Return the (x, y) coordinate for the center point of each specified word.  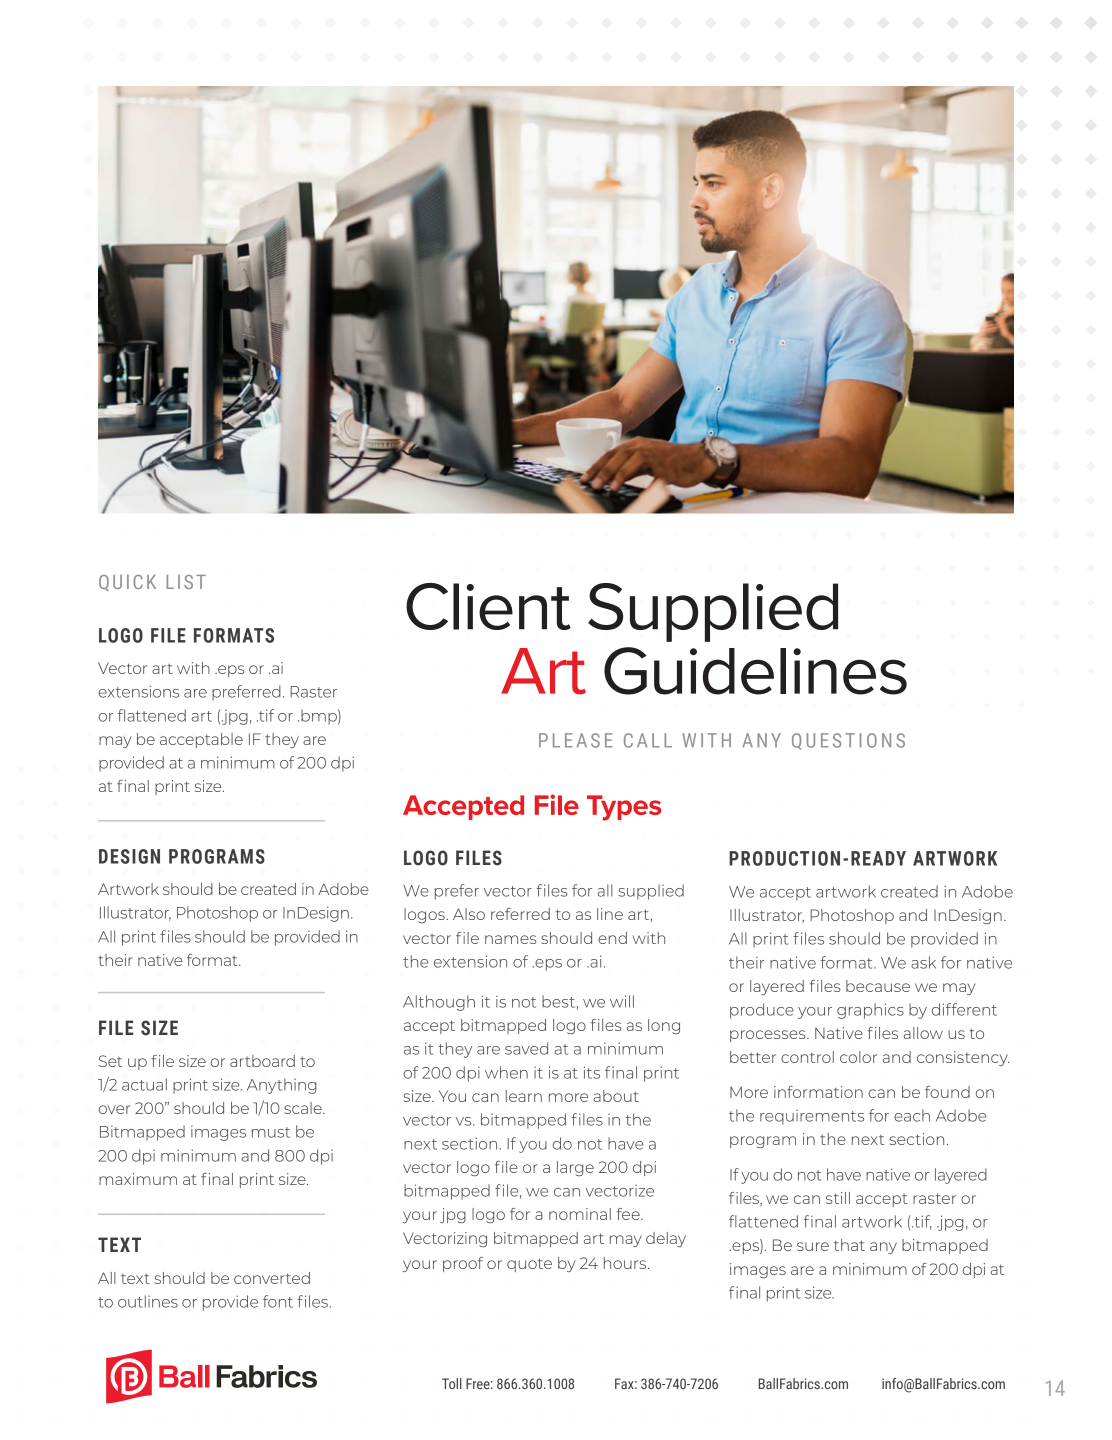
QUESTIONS (848, 741)
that (849, 1245)
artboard (262, 1061)
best (558, 1001)
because (878, 986)
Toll (452, 1383)
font (278, 1301)
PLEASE (576, 740)
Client (488, 606)
